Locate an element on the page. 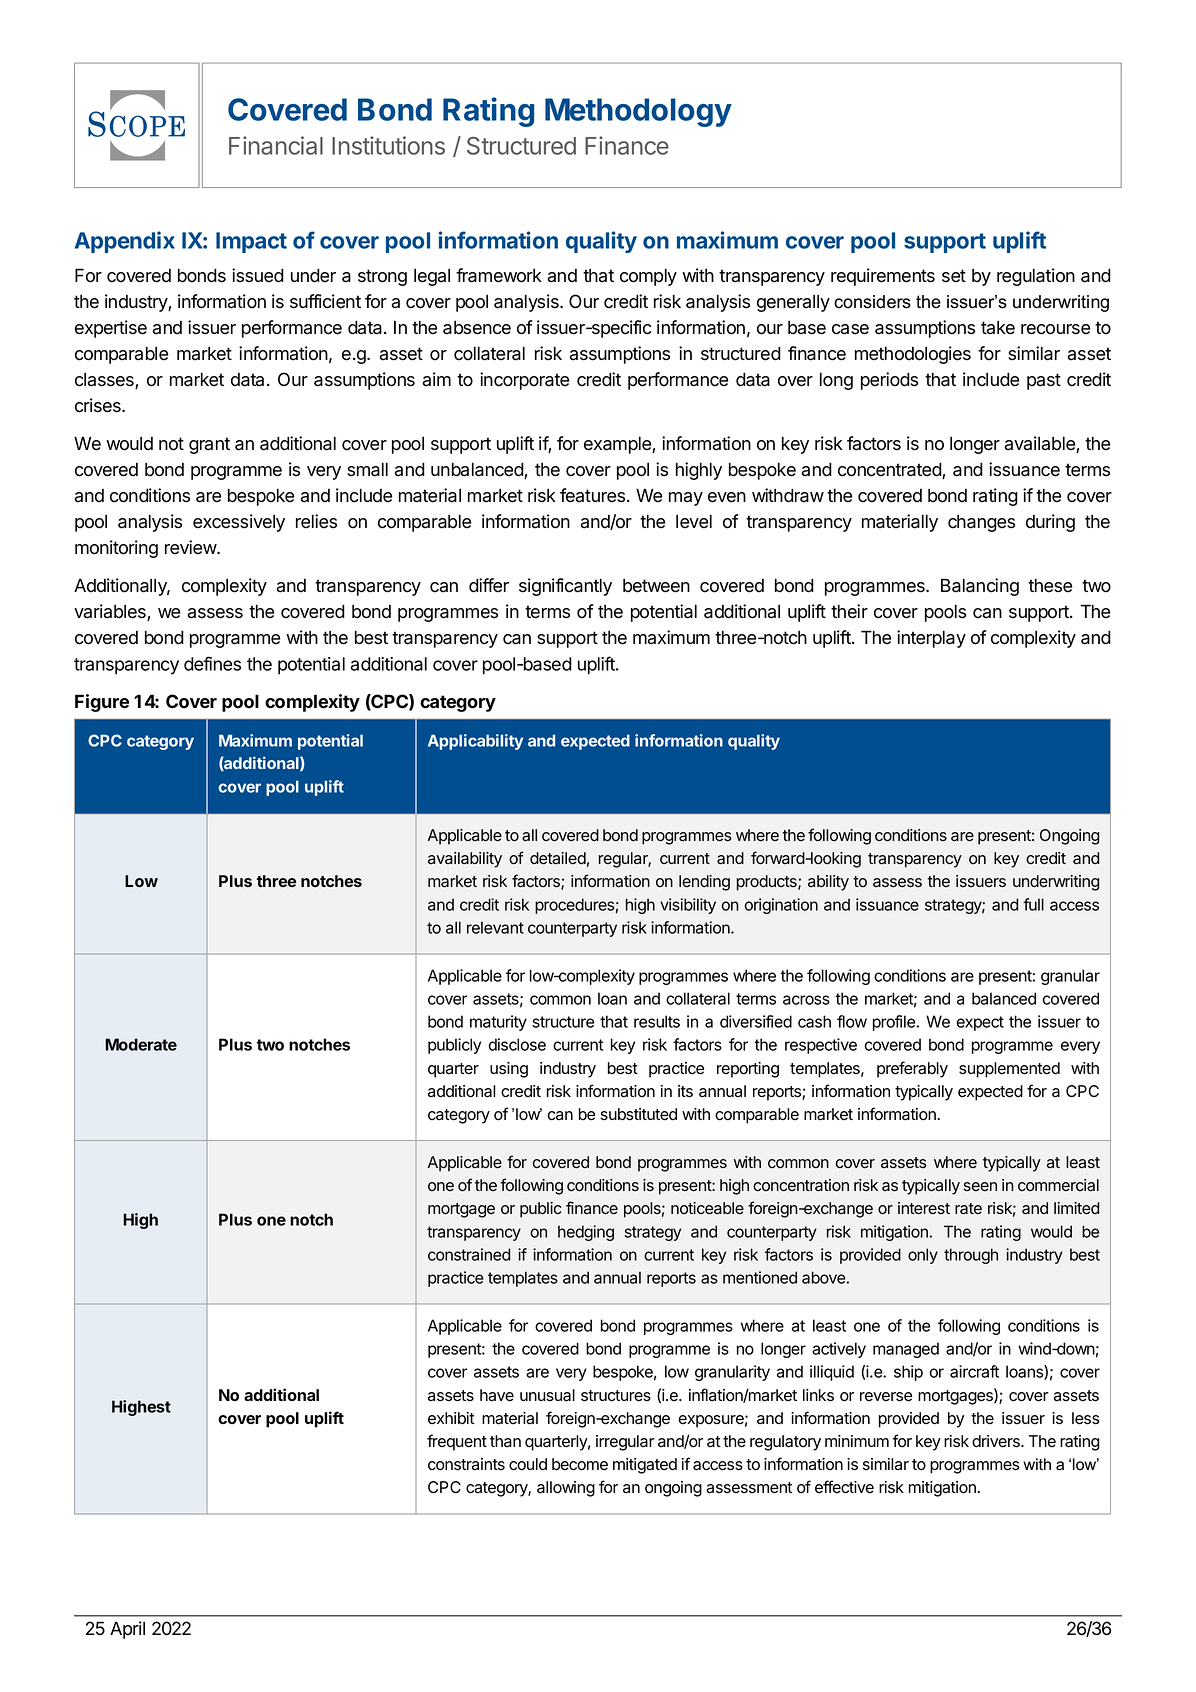  detailed is located at coordinates (558, 858).
